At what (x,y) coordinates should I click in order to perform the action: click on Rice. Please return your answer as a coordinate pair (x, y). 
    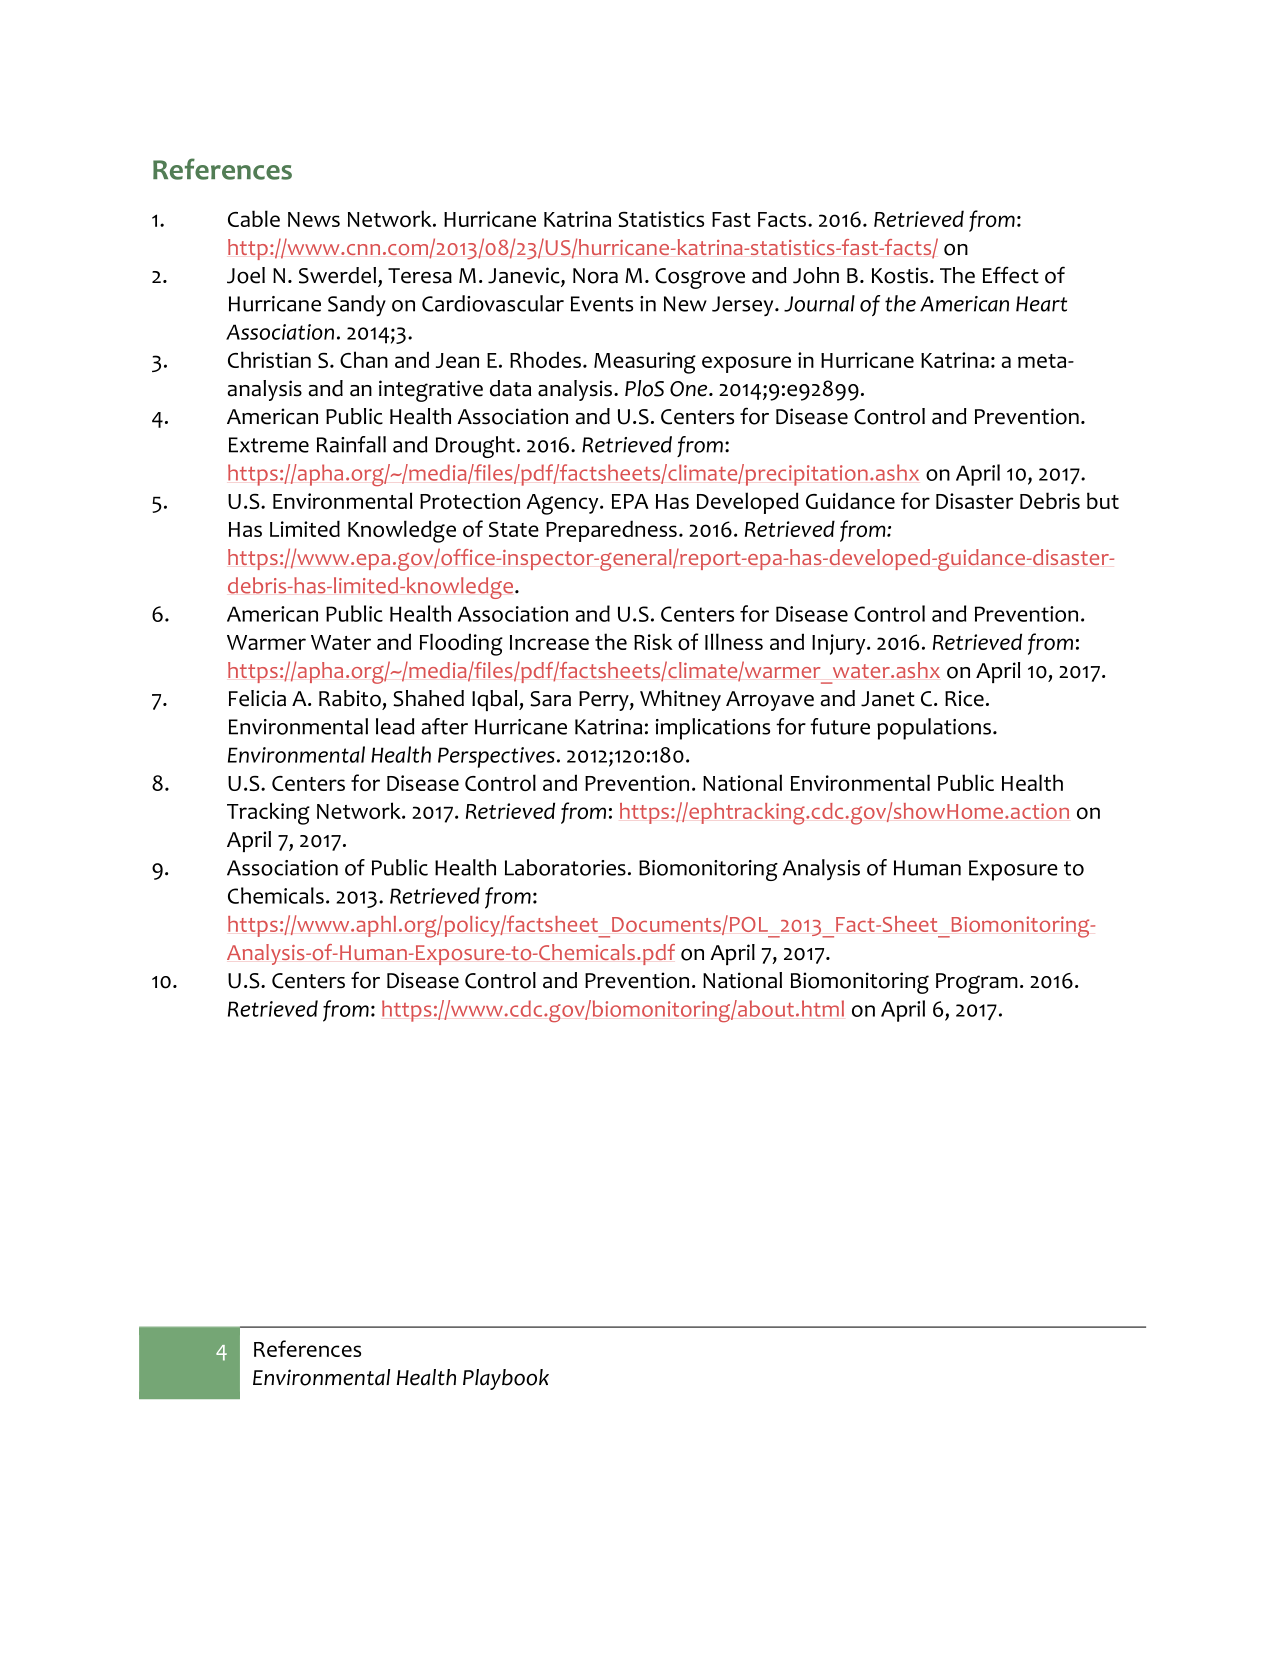
    Looking at the image, I should click on (964, 698).
